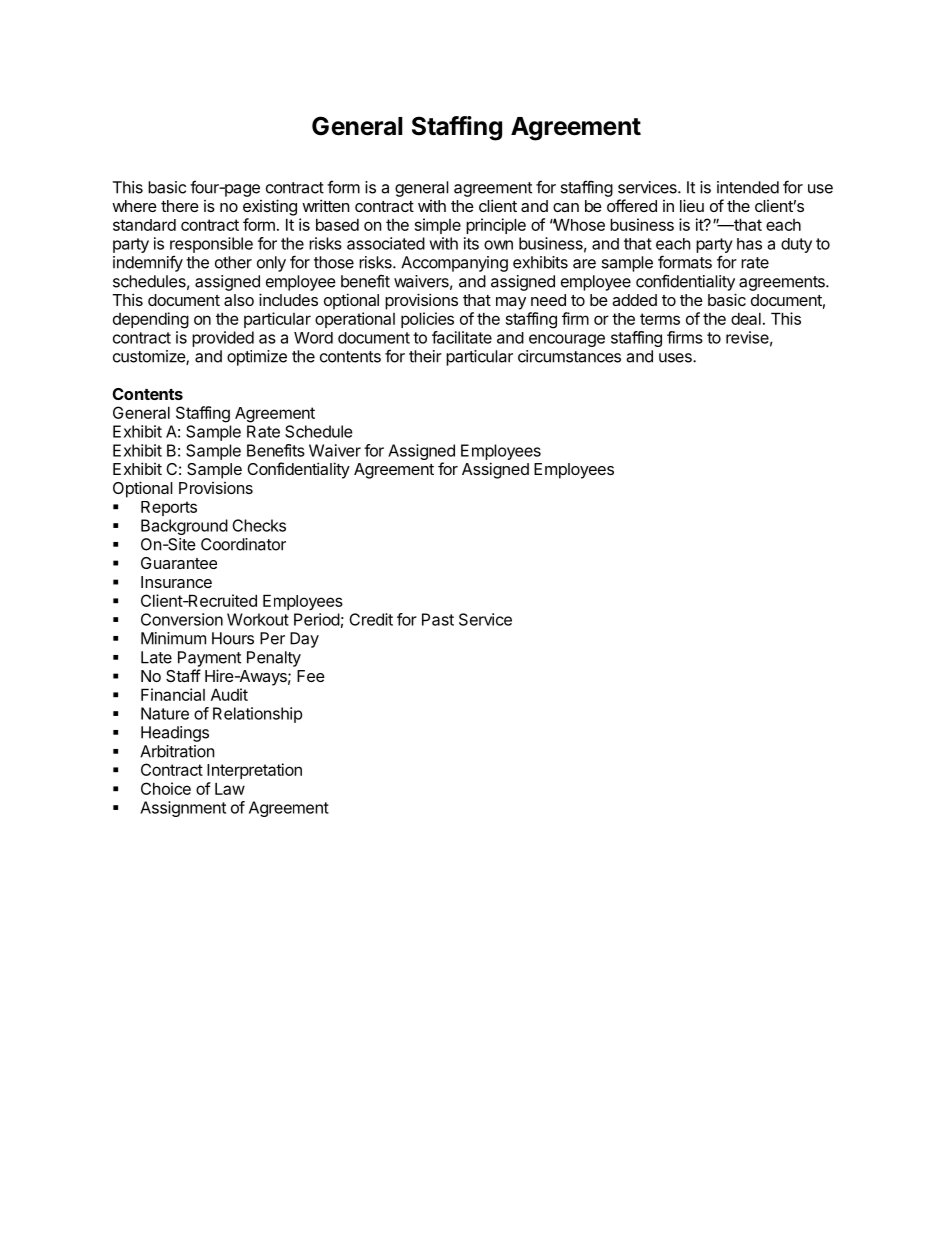  I want to click on simple, so click(438, 226).
